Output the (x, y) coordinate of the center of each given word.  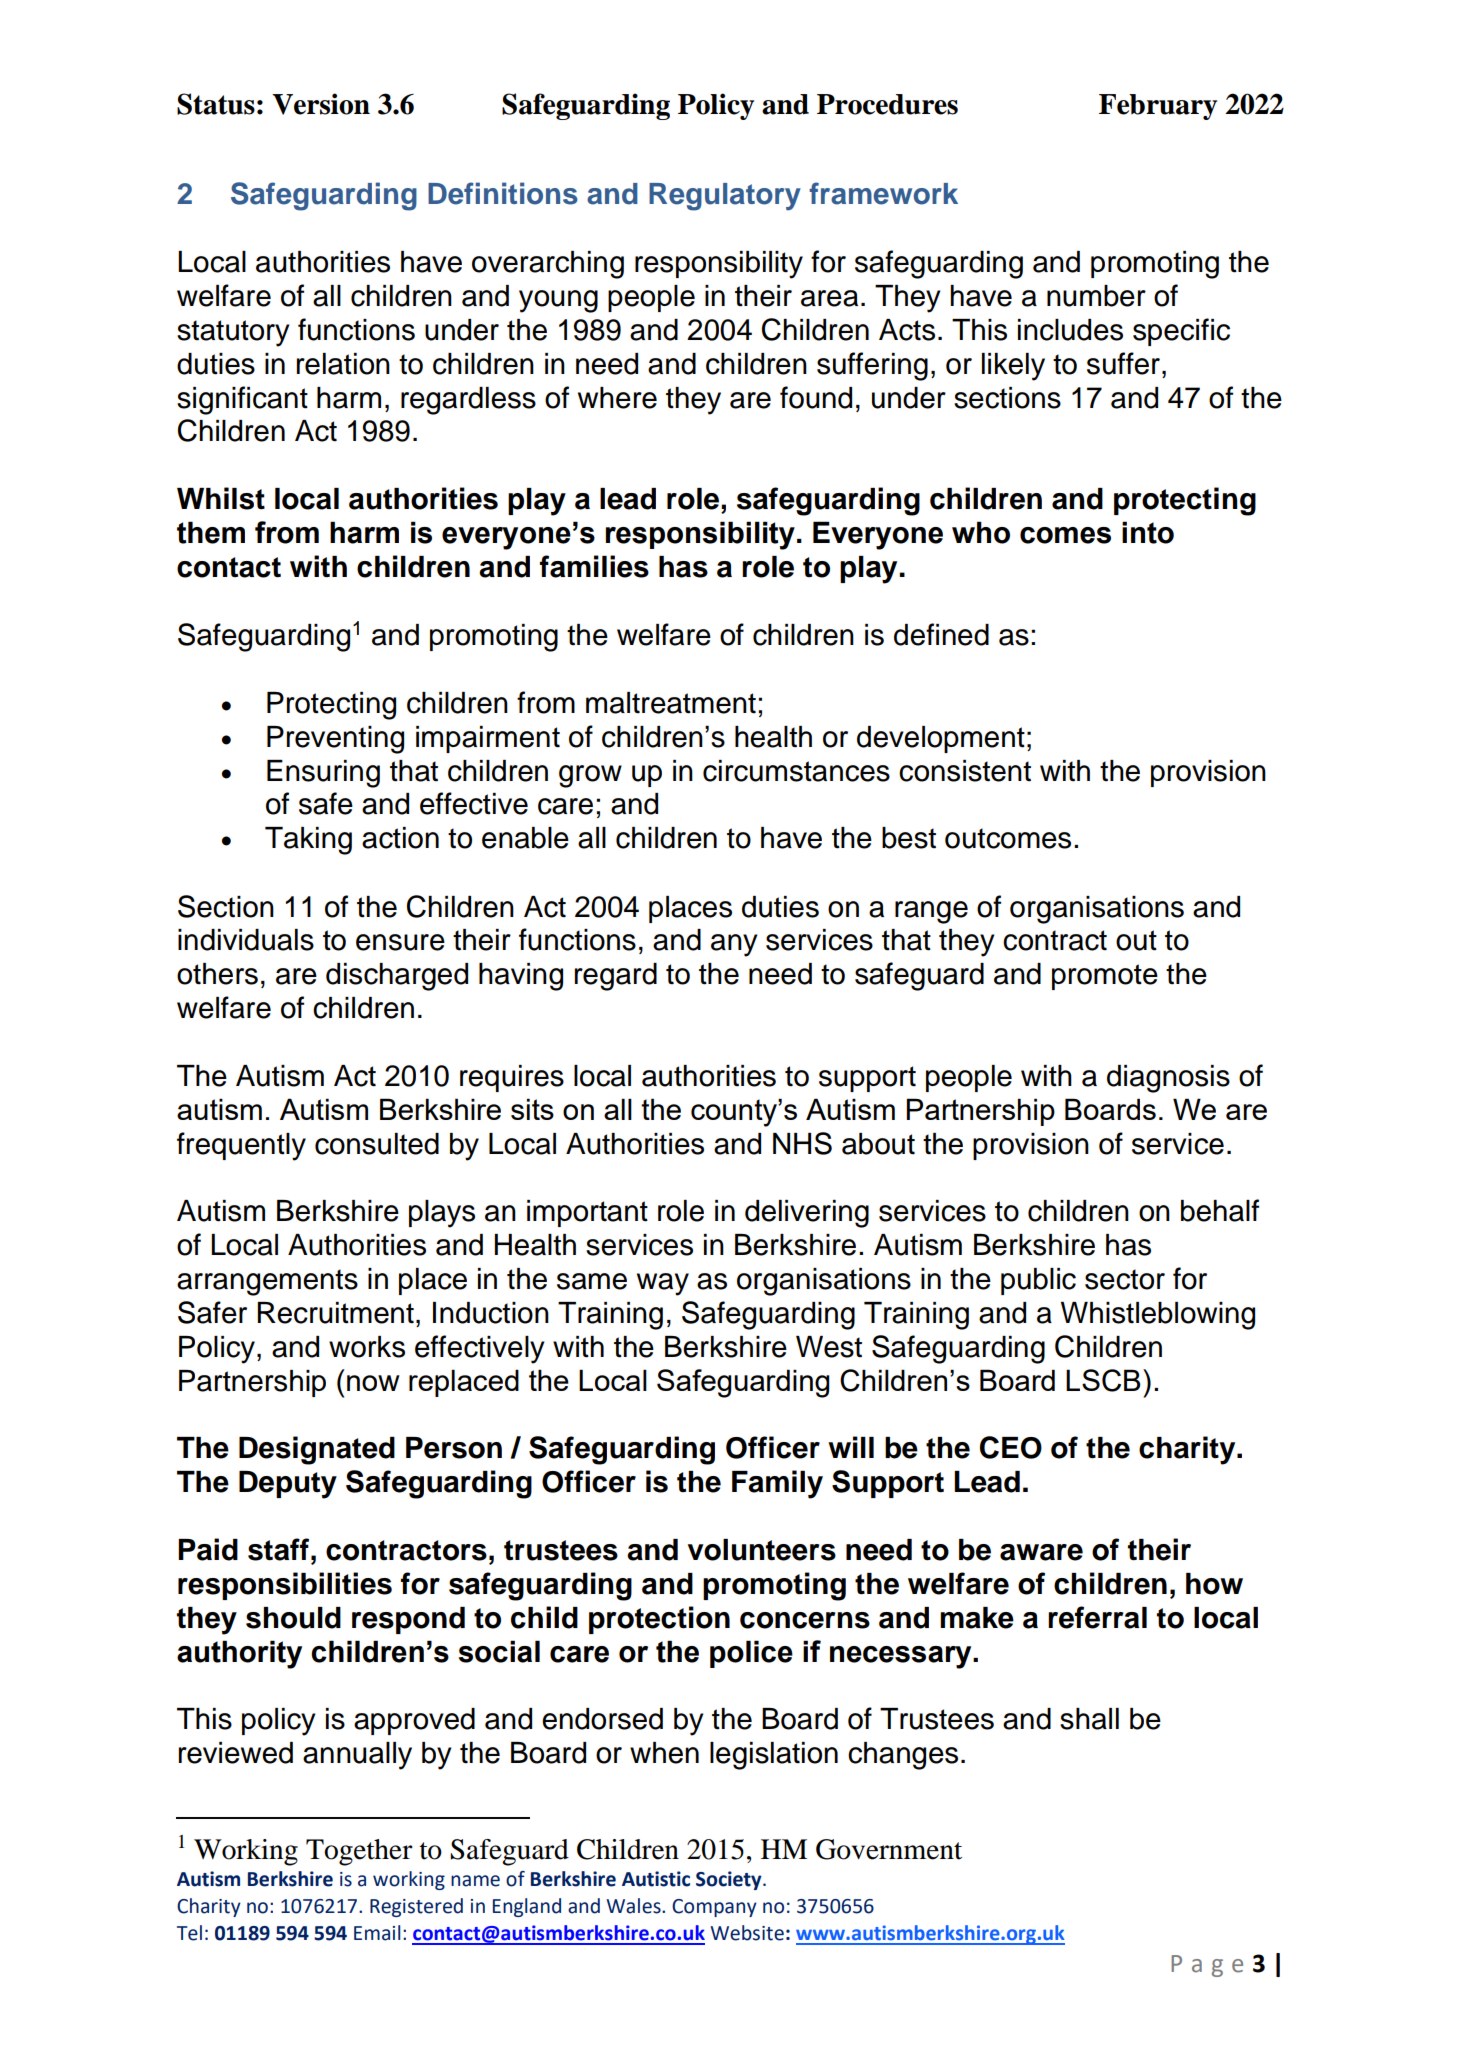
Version (321, 104)
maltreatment (671, 703)
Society (730, 1880)
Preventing (335, 740)
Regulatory (725, 197)
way (663, 1284)
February (1158, 107)
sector (1125, 1279)
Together (359, 1852)
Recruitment (336, 1313)
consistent (965, 771)
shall (1089, 1719)
